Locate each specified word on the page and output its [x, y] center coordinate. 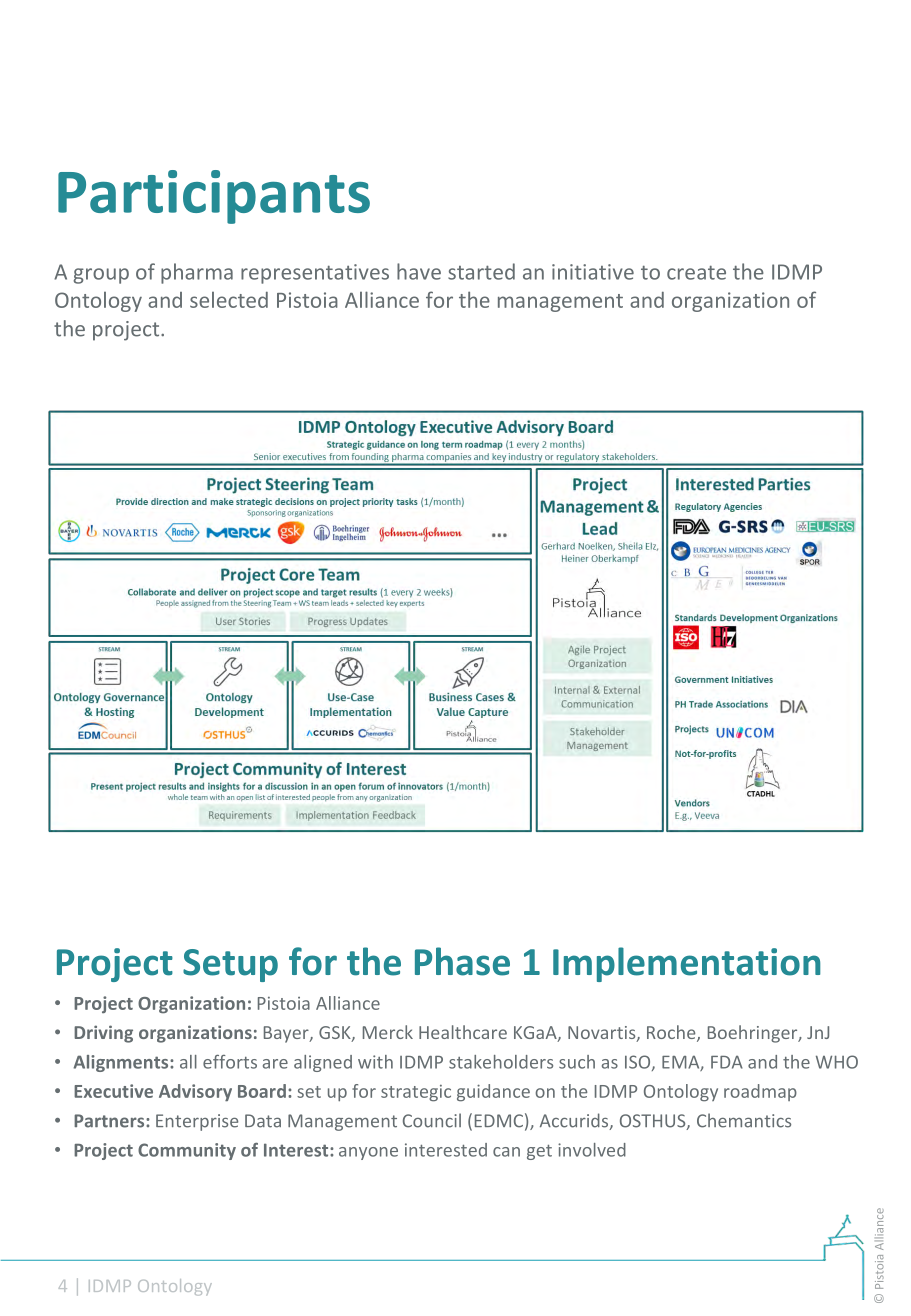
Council [432, 1120]
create [696, 273]
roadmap [760, 1092]
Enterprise [197, 1122]
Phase [462, 961]
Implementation [687, 964]
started [481, 271]
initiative [593, 272]
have [419, 271]
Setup [230, 965]
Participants [214, 197]
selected [229, 300]
